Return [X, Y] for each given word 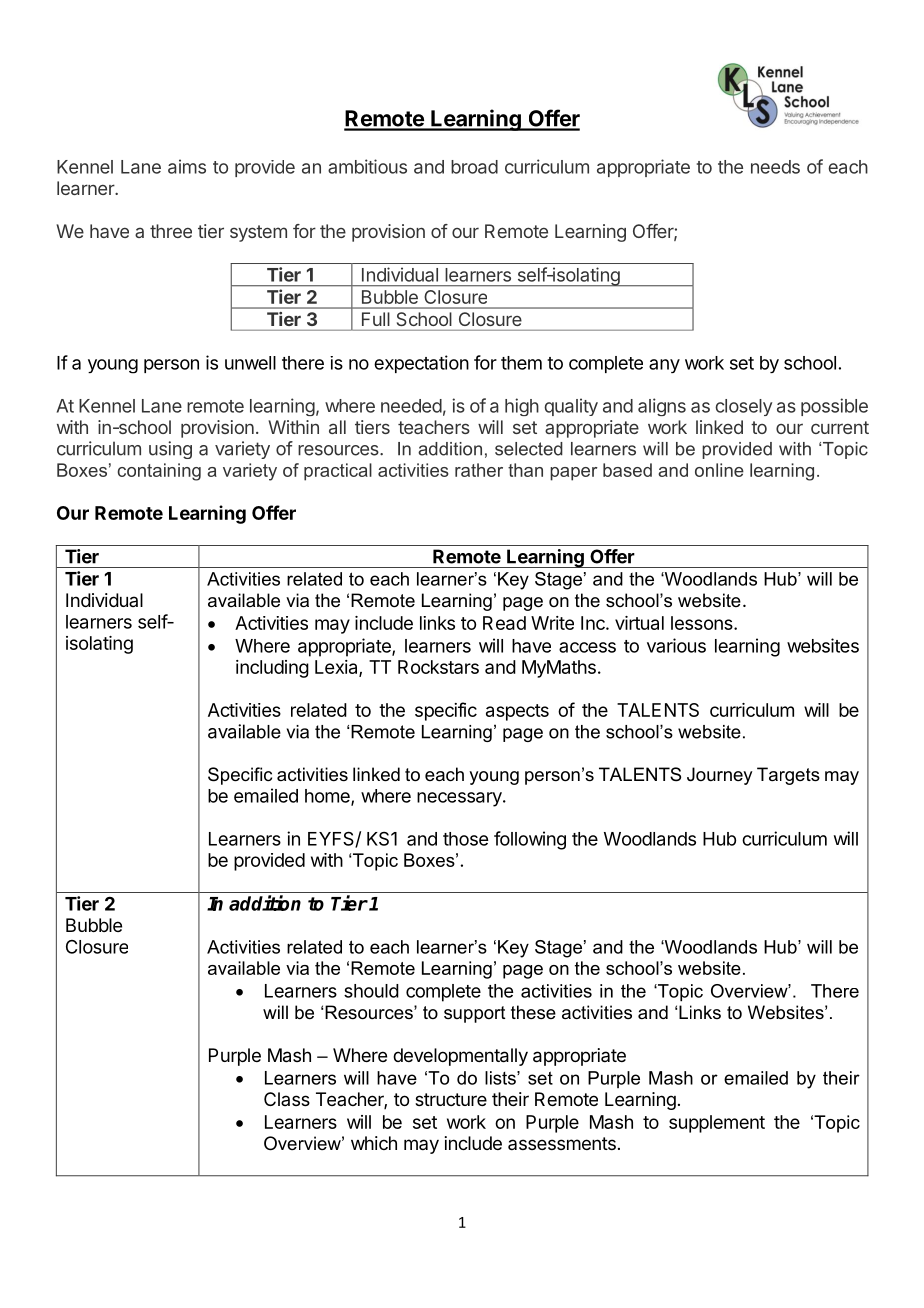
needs [775, 167]
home [328, 797]
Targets [788, 776]
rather [479, 470]
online [719, 470]
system [258, 233]
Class [287, 1099]
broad [474, 167]
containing [159, 472]
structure [451, 1099]
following [530, 840]
